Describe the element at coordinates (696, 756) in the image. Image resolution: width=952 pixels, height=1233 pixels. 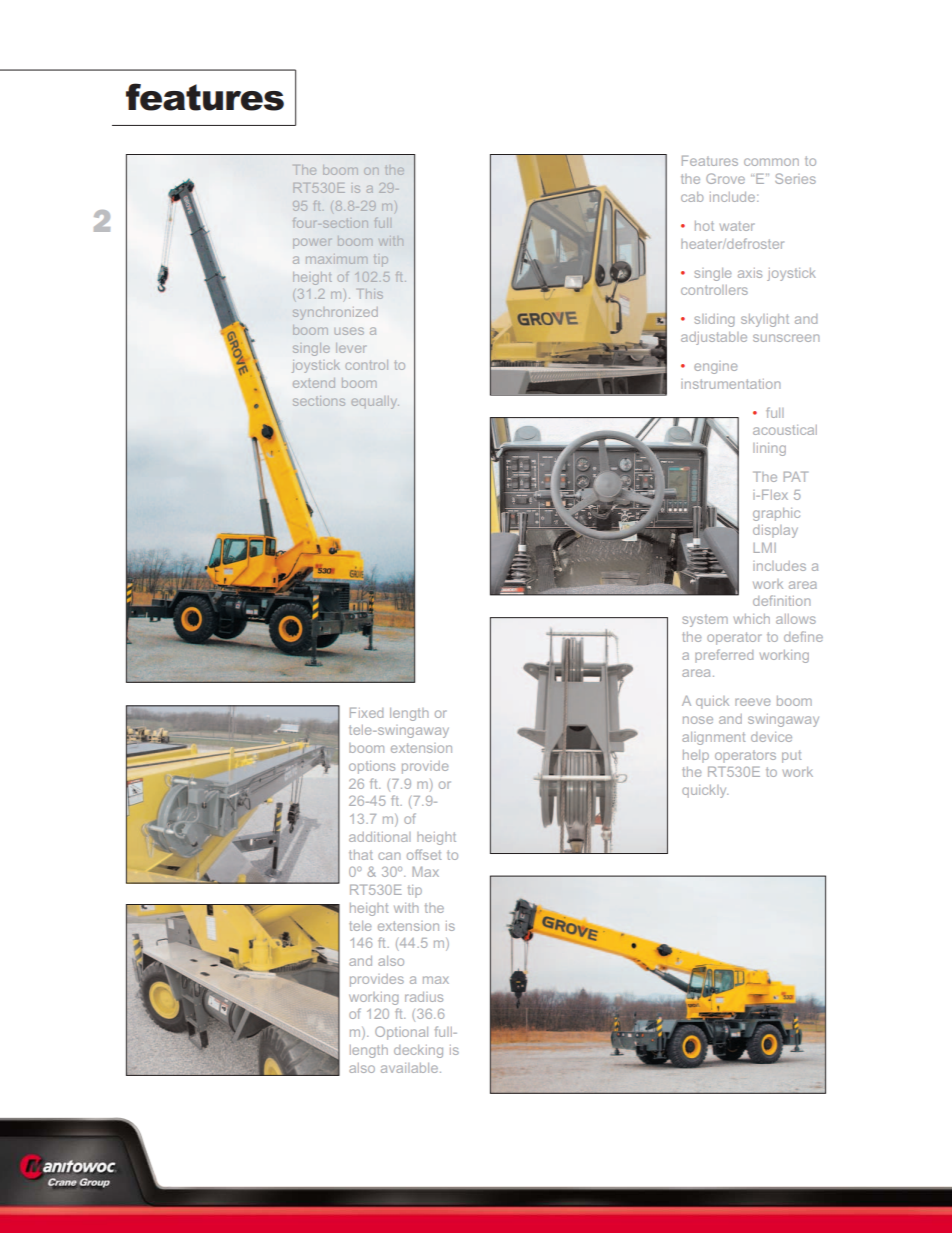
I see `help` at that location.
